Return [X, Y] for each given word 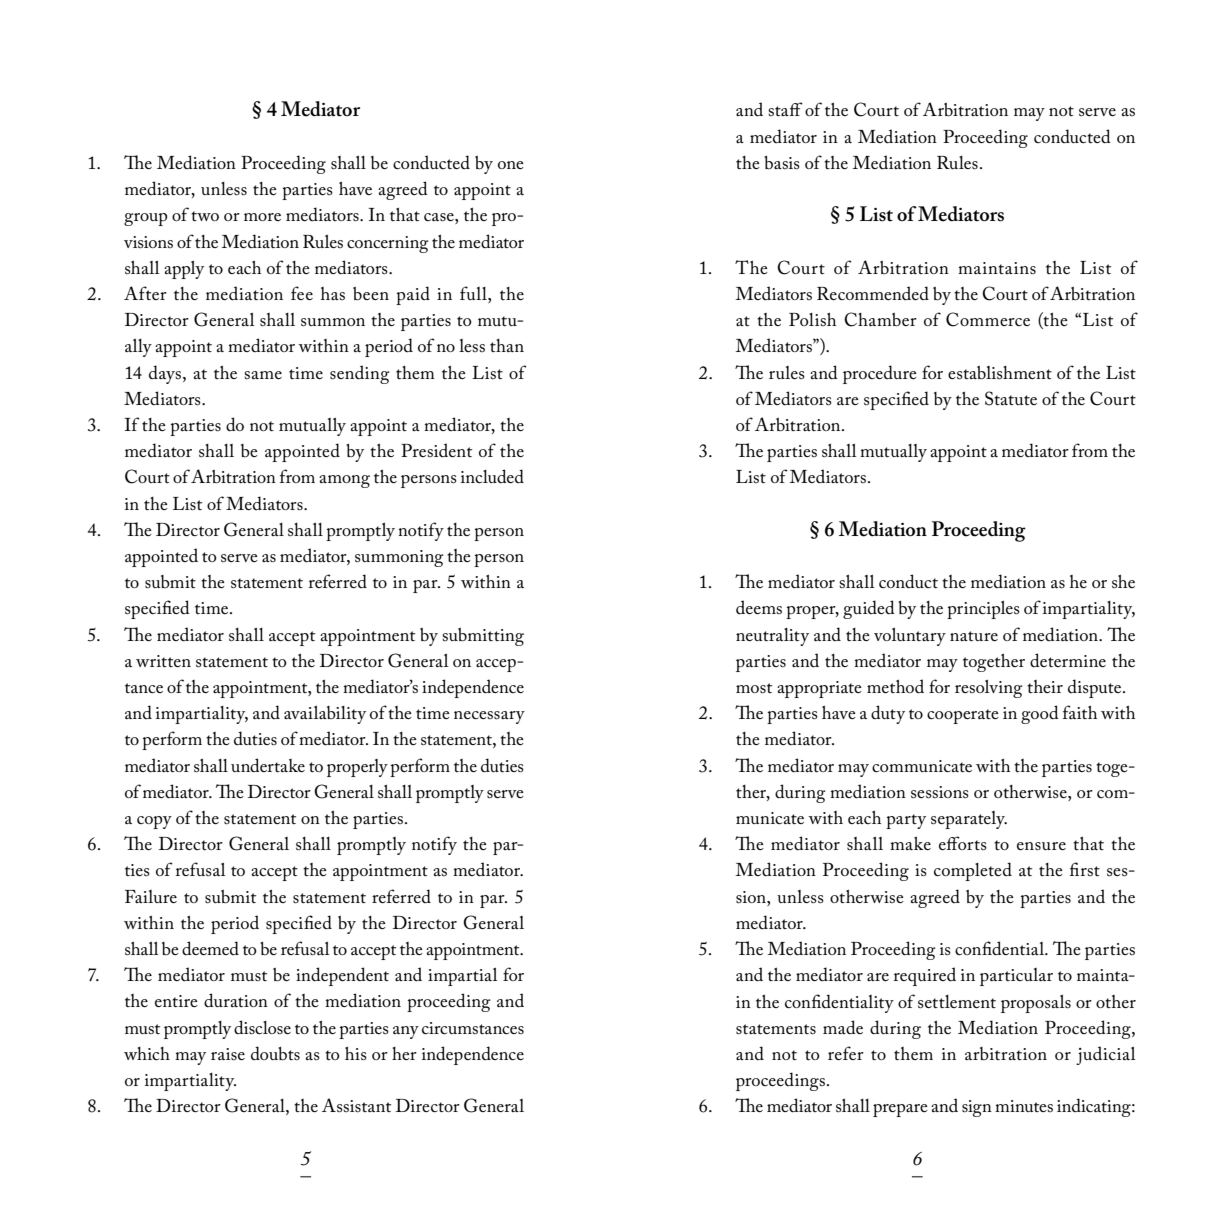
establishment [1000, 373]
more [262, 217]
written [163, 661]
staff [785, 109]
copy [154, 822]
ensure [1041, 846]
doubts [275, 1053]
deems [759, 607]
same [263, 375]
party [906, 821]
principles [983, 610]
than [507, 345]
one [511, 165]
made [843, 1027]
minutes [1024, 1106]
